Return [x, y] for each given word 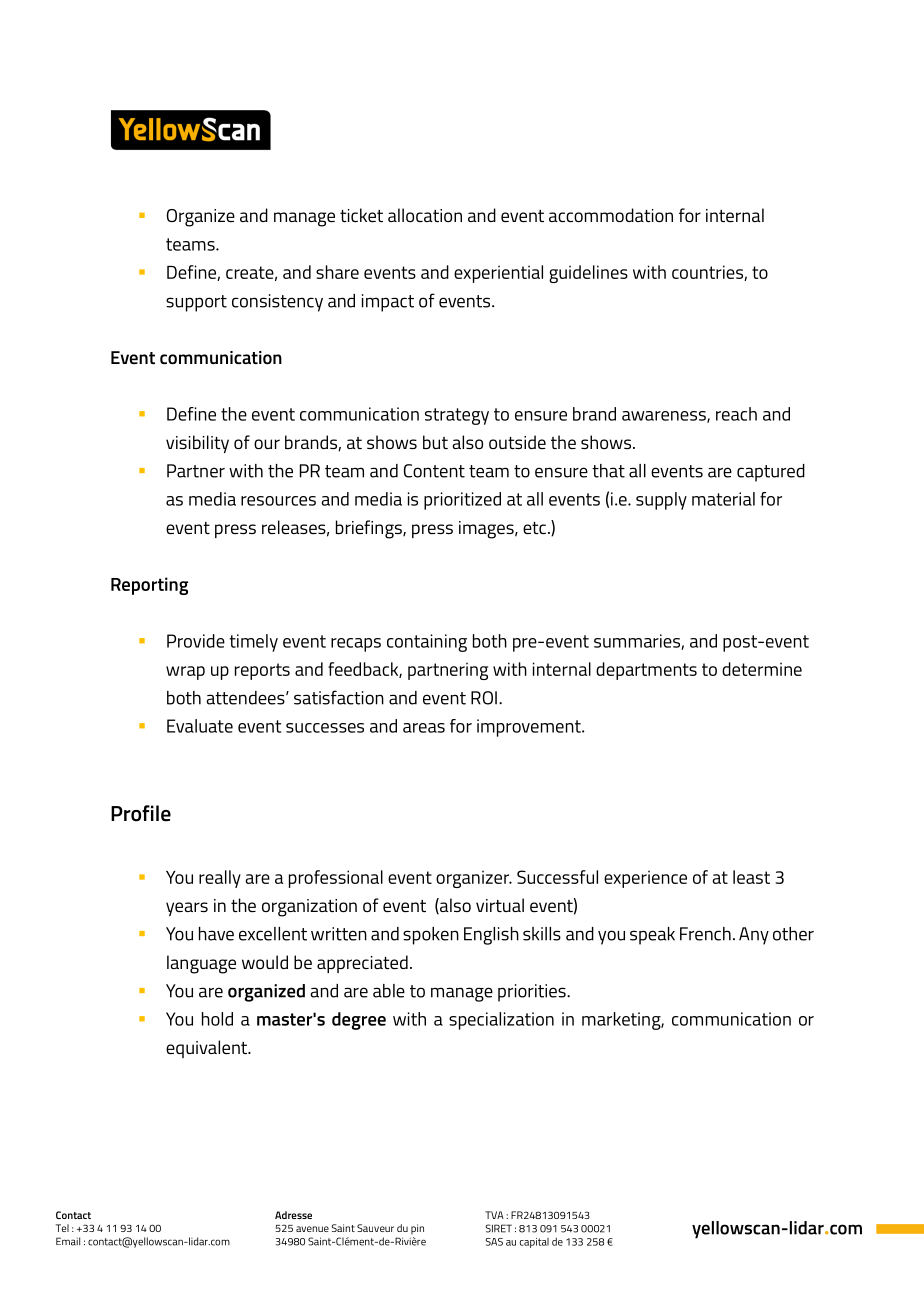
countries [708, 273]
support [196, 303]
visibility [197, 444]
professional [336, 879]
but [435, 442]
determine [762, 669]
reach [736, 414]
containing [427, 643]
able [389, 991]
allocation [425, 215]
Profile [141, 813]
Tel [62, 1228]
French [705, 934]
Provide [196, 641]
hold [217, 1019]
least [751, 877]
